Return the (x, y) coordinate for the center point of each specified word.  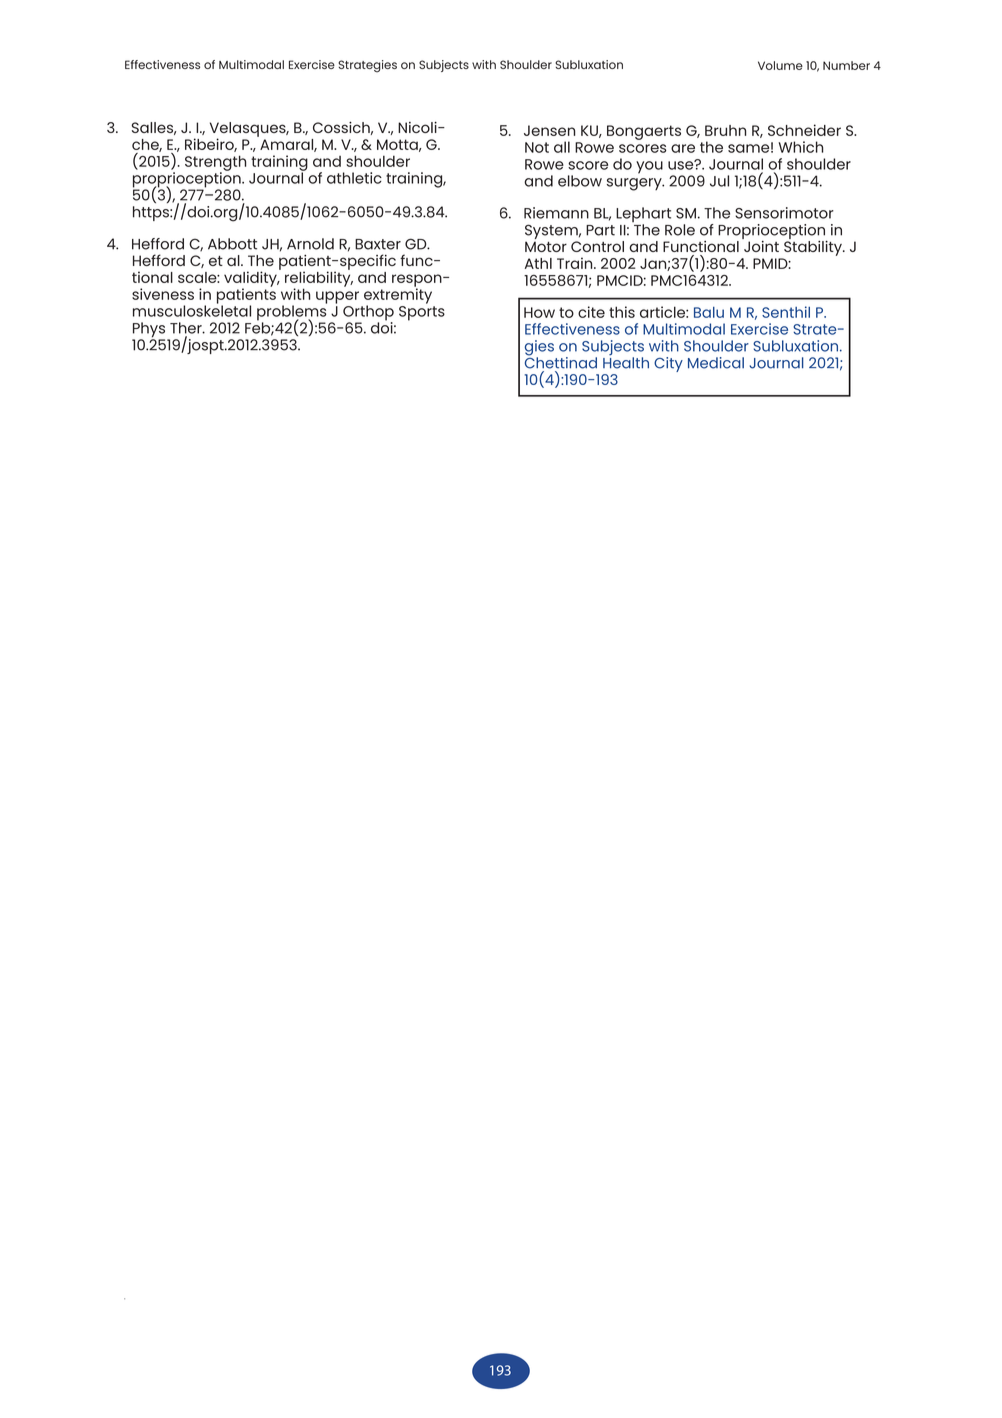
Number (846, 65)
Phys (150, 331)
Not (537, 147)
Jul (719, 181)
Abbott (232, 244)
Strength (215, 164)
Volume (780, 65)
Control (597, 246)
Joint (760, 245)
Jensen (549, 130)
